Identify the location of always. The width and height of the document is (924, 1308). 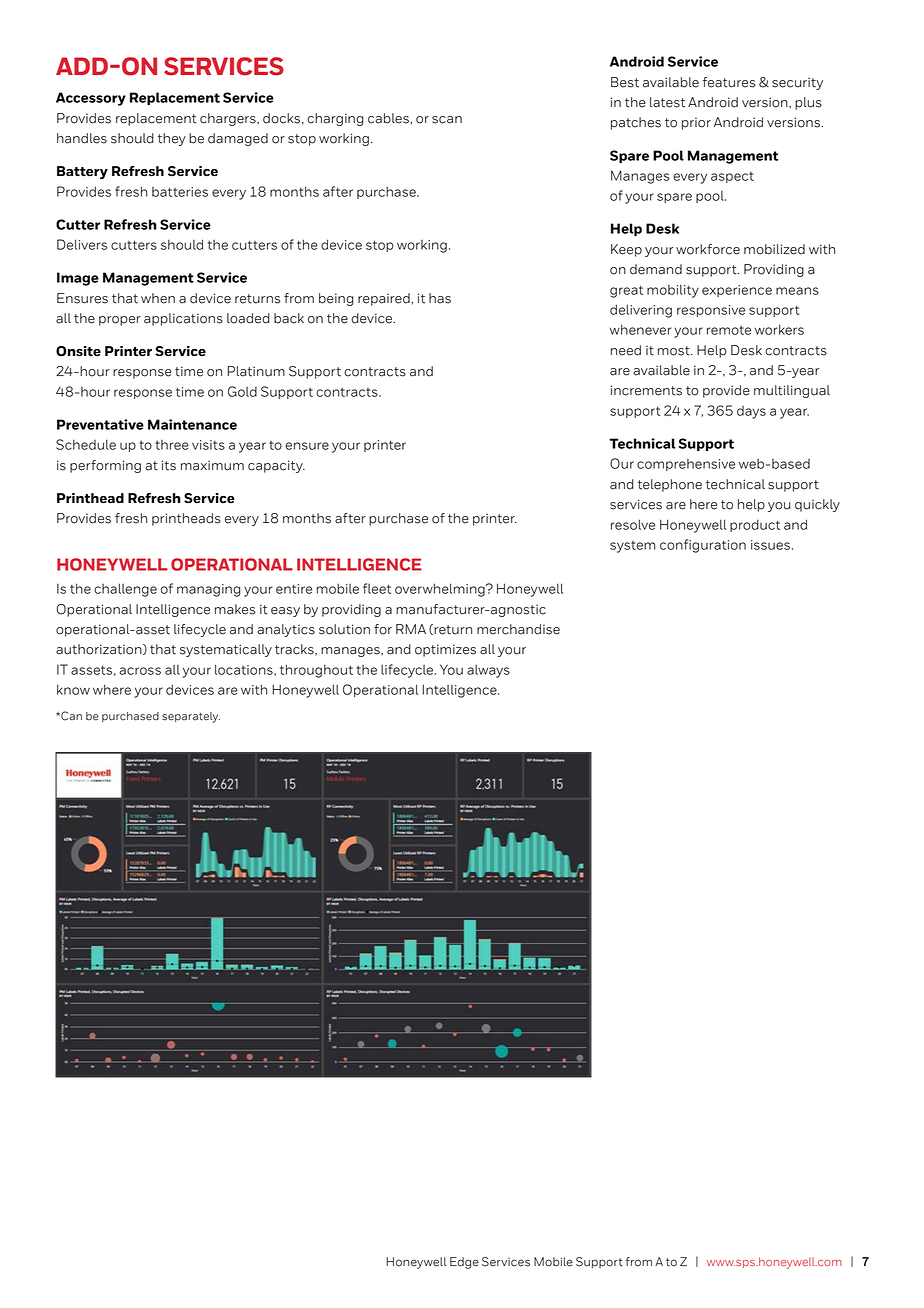
(488, 671).
